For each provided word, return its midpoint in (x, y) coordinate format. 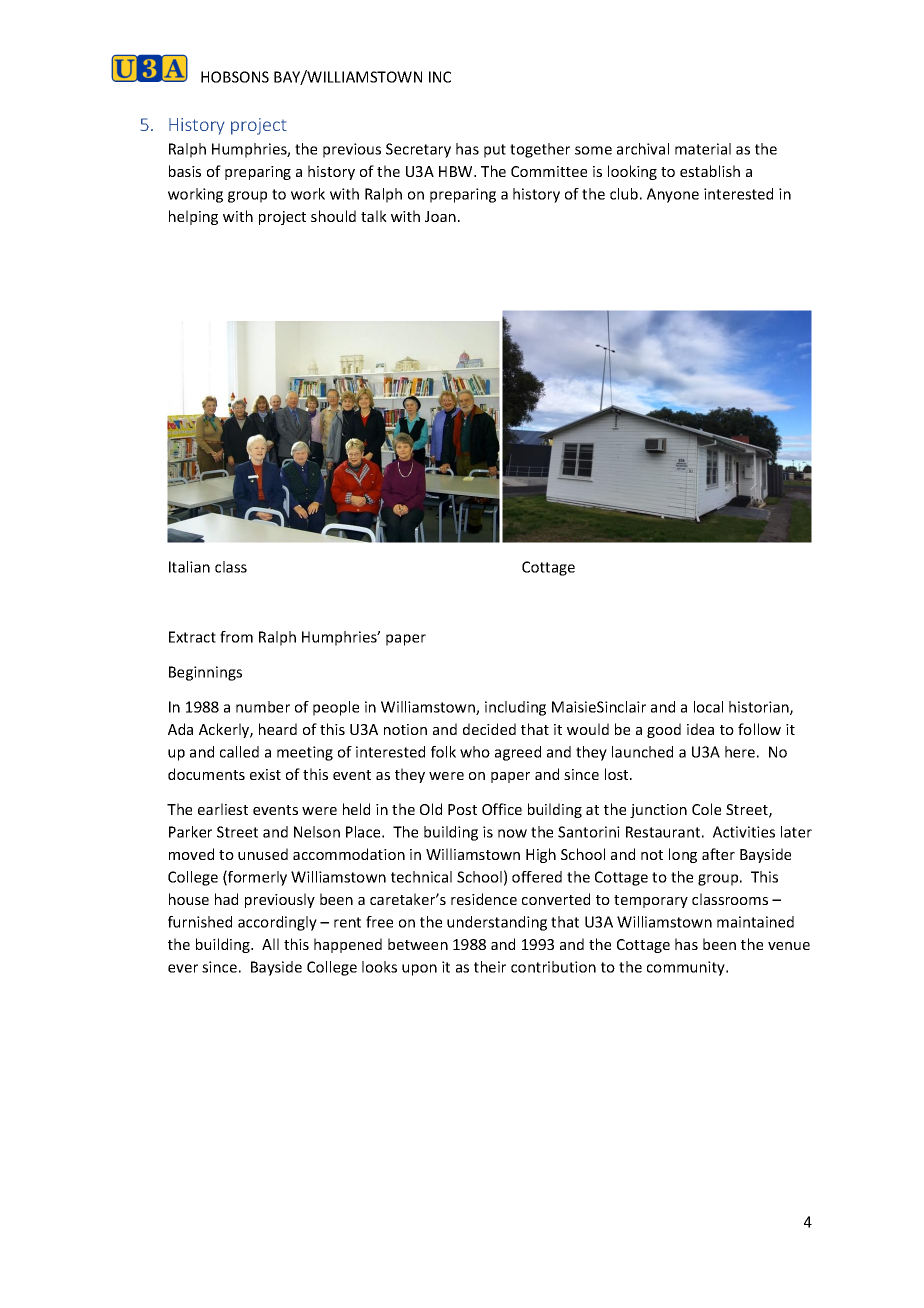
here (740, 752)
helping (193, 217)
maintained (755, 922)
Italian (189, 567)
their (490, 967)
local (708, 707)
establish (710, 171)
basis (185, 171)
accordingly (277, 923)
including (515, 708)
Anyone (673, 195)
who (475, 752)
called (239, 752)
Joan (440, 216)
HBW (457, 171)
